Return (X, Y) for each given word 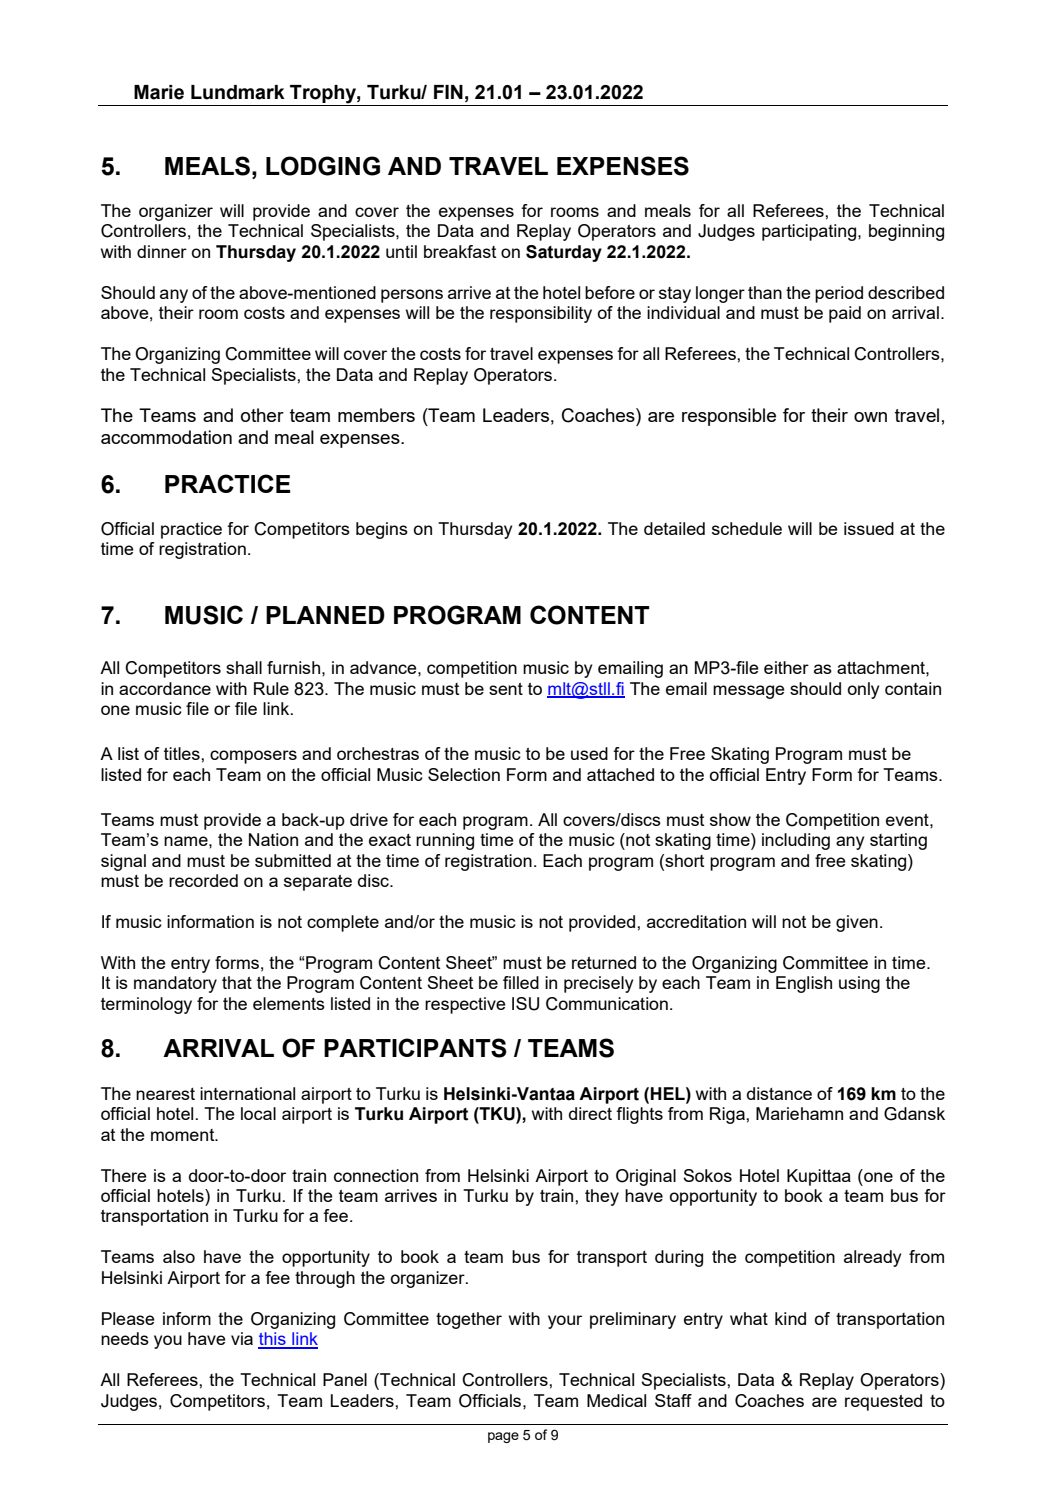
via (242, 1338)
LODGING (323, 166)
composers (253, 757)
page (503, 1437)
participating (810, 232)
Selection (464, 774)
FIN (448, 92)
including (796, 841)
